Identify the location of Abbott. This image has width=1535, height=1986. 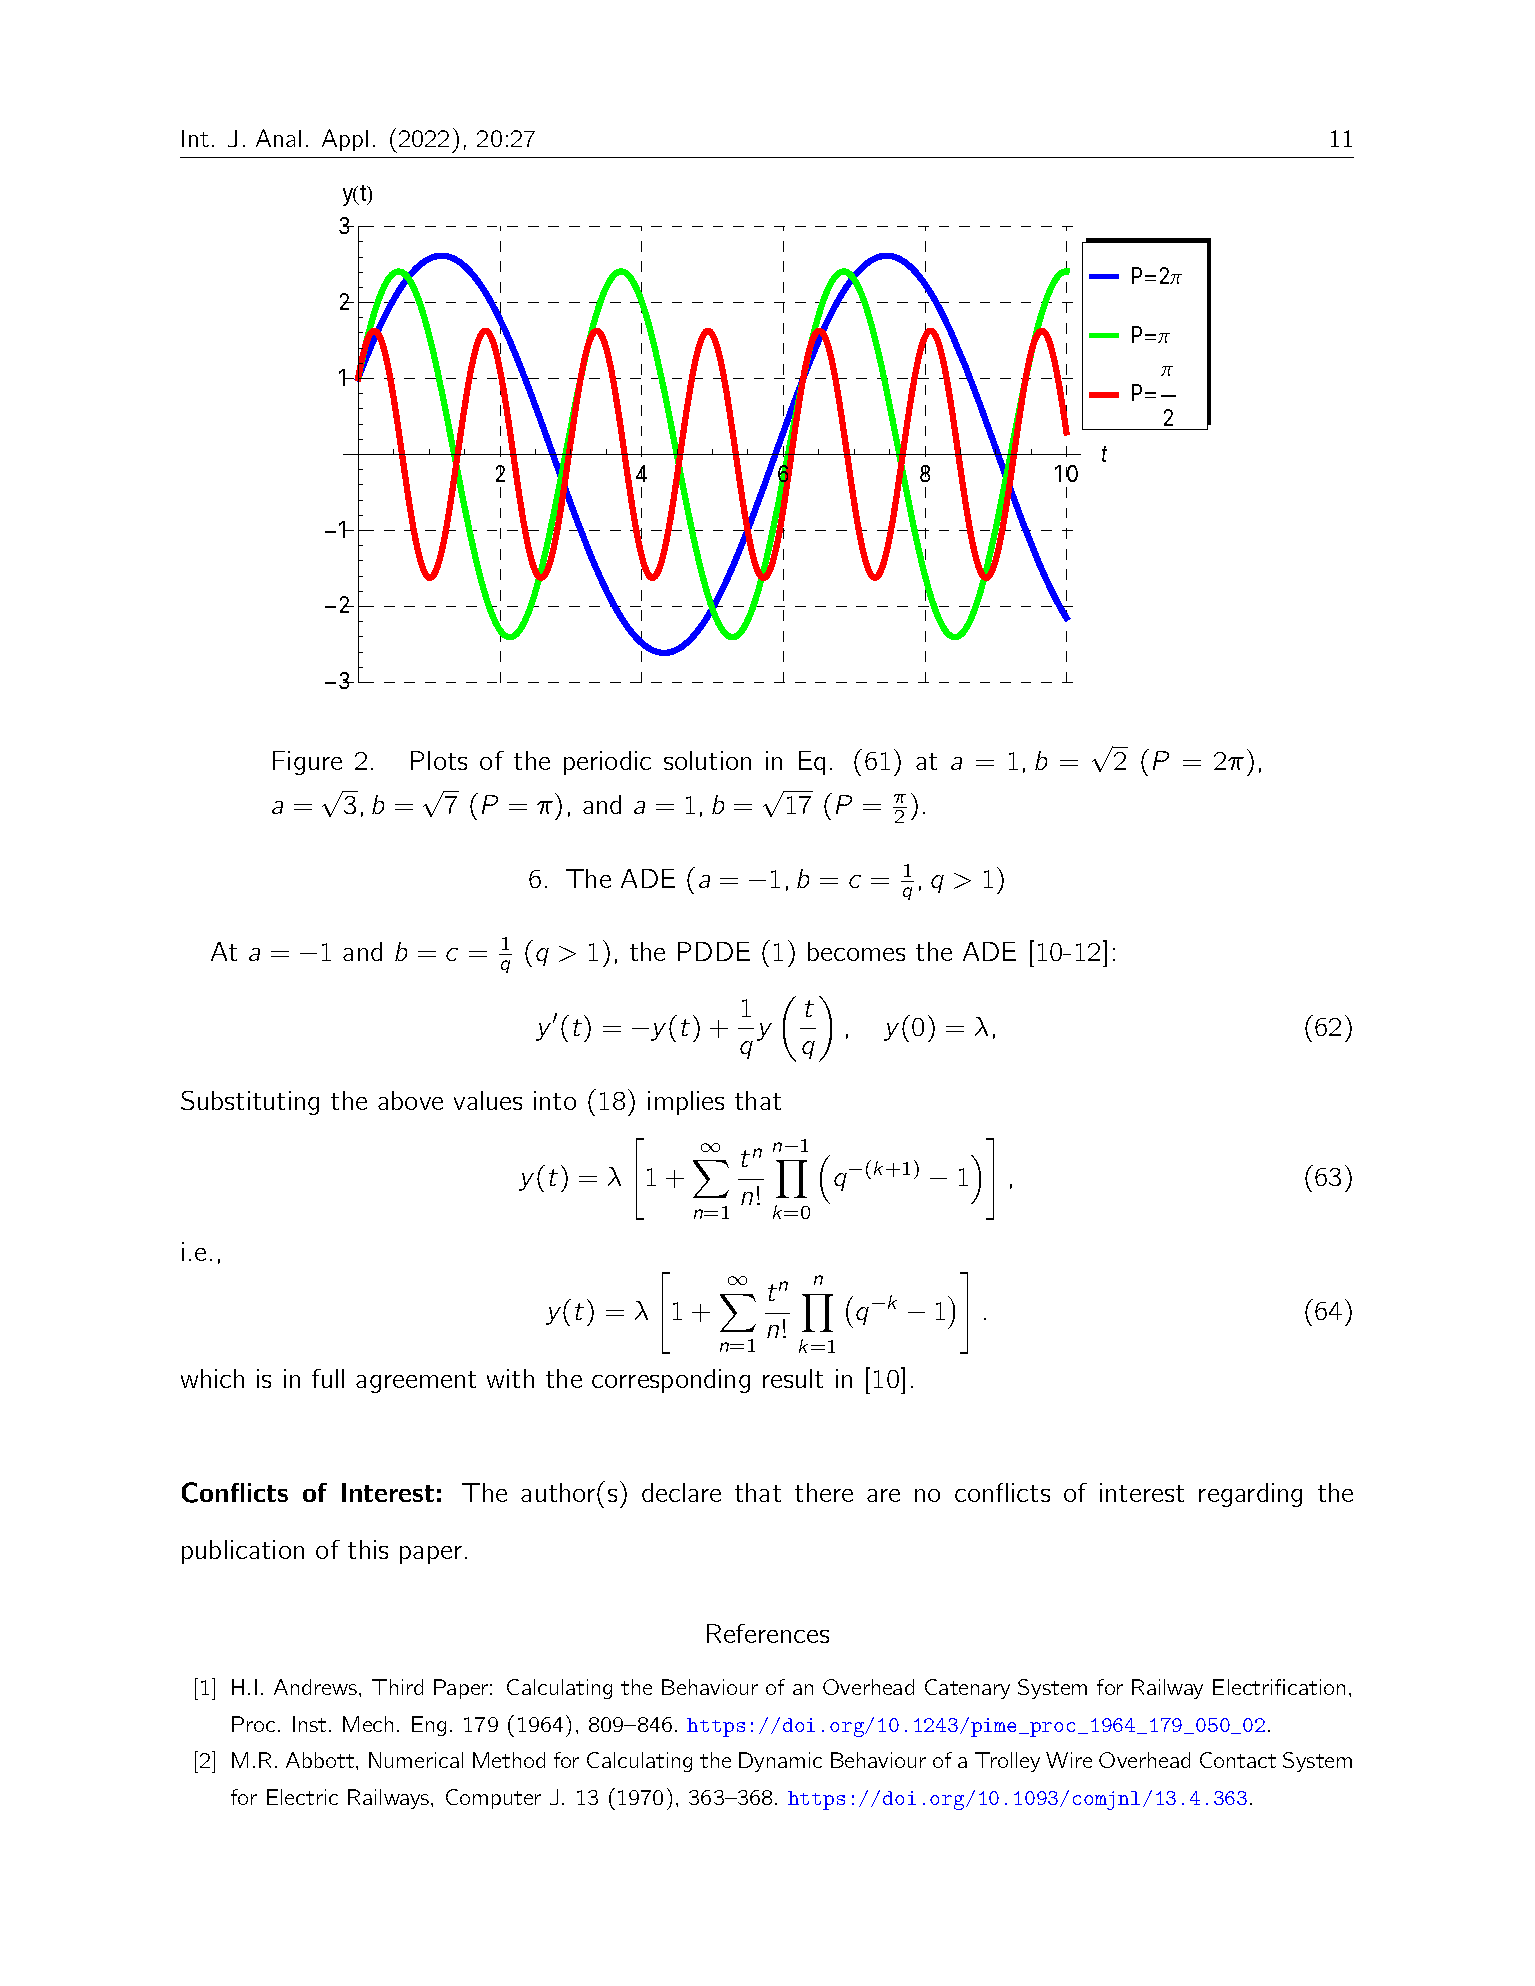
(320, 1760).
